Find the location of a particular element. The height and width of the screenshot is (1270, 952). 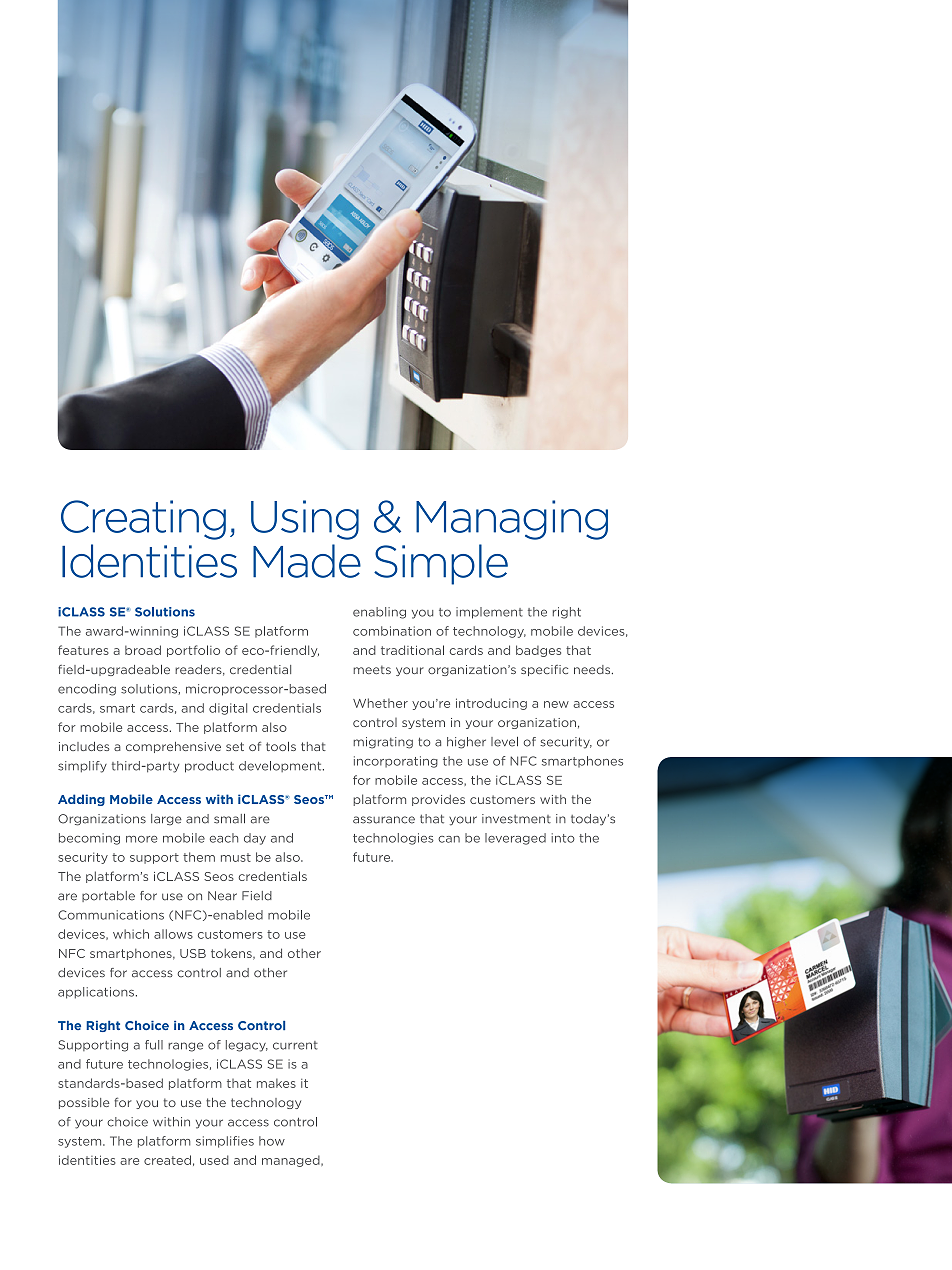

more is located at coordinates (142, 839).
